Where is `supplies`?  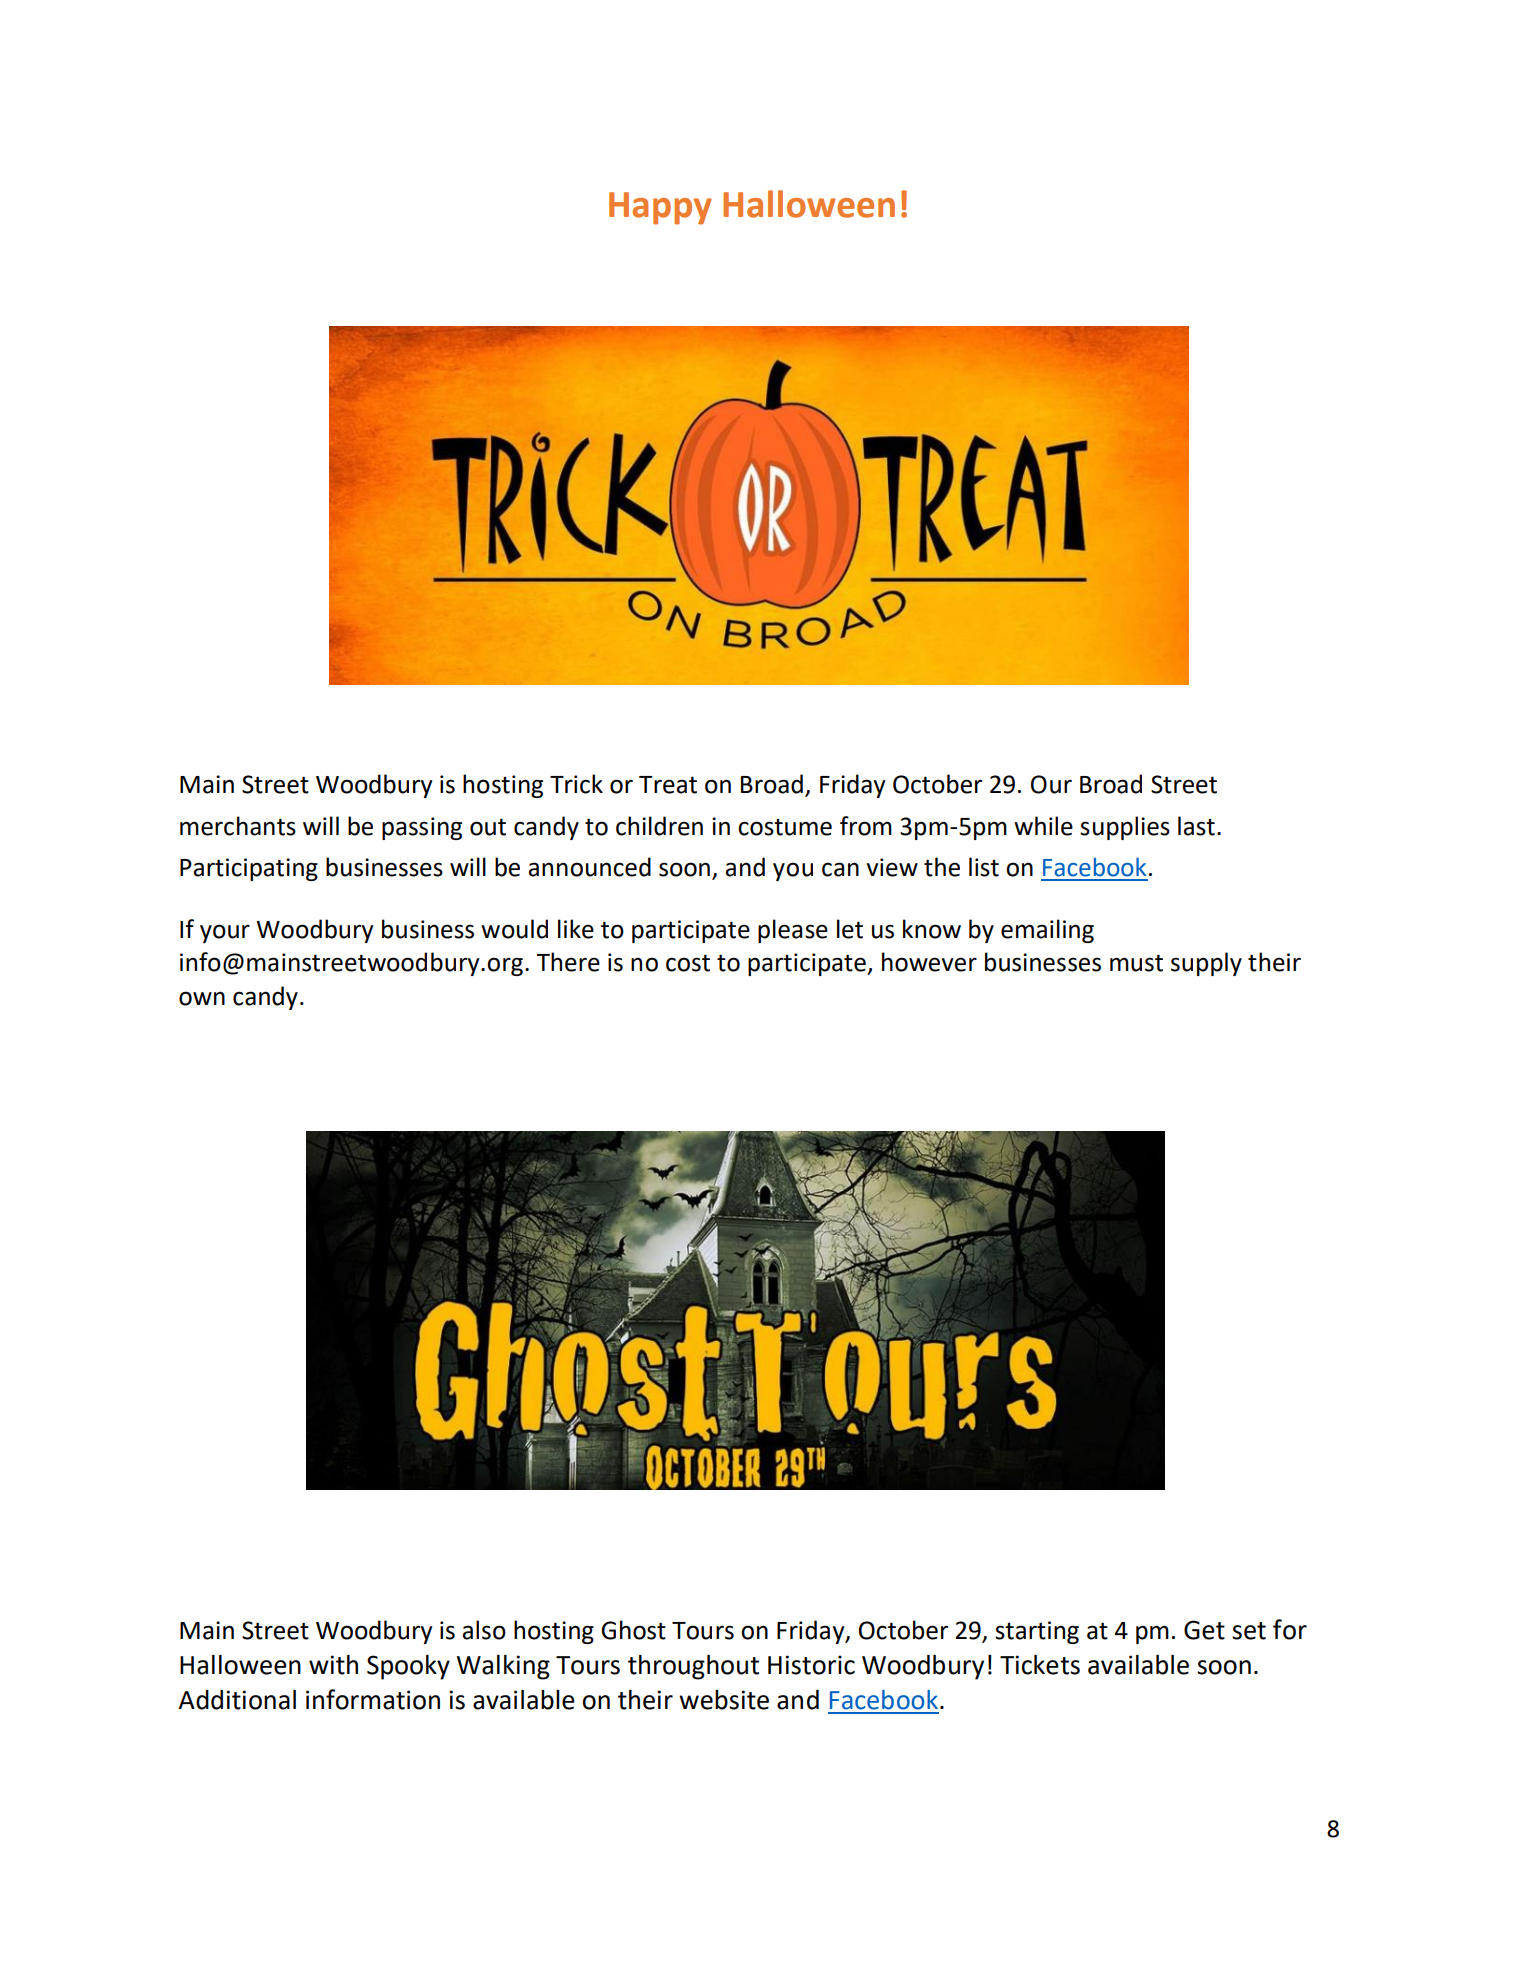
supplies is located at coordinates (1125, 828).
